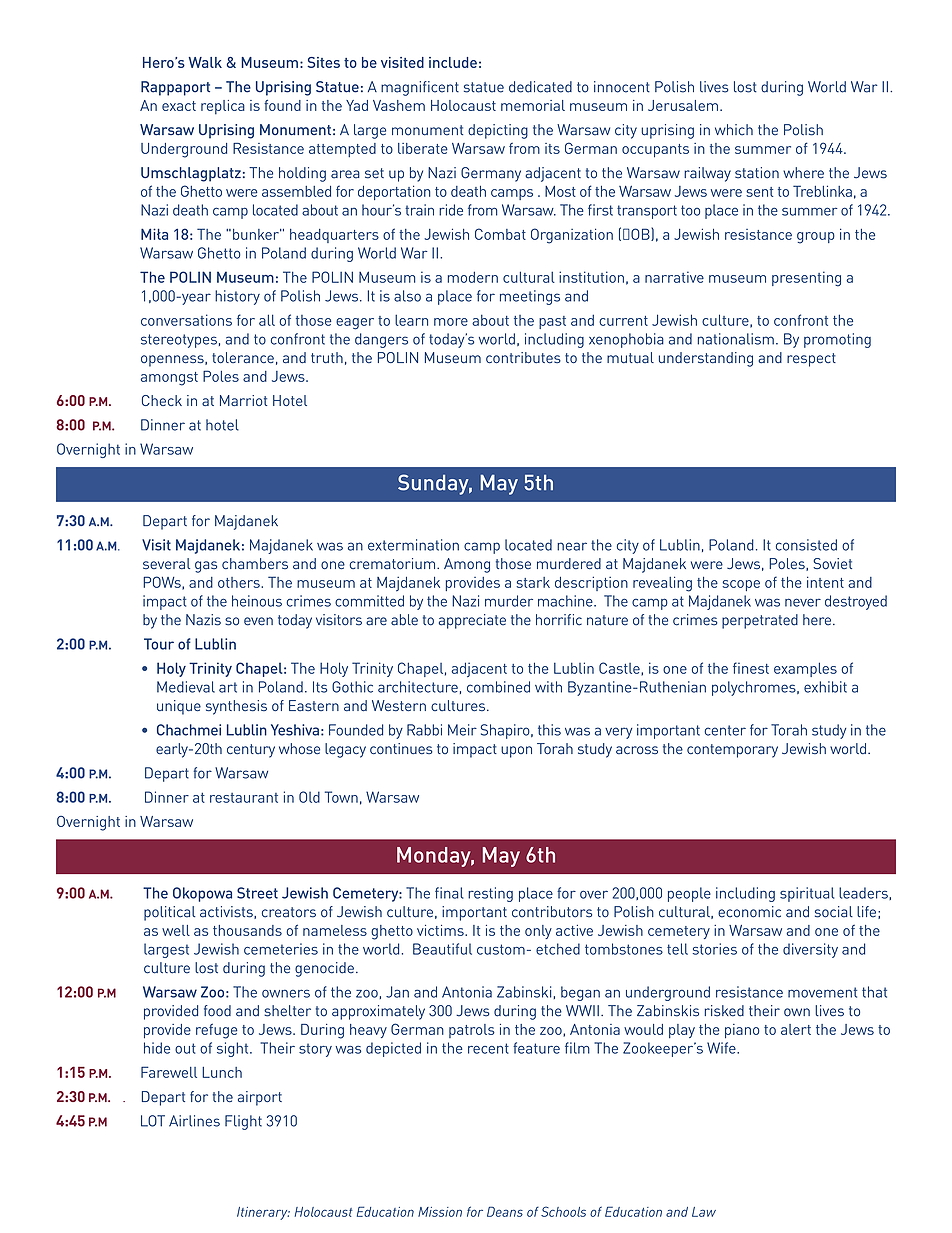 The height and width of the page is (1233, 952). Describe the element at coordinates (490, 894) in the page. I see `resting` at that location.
